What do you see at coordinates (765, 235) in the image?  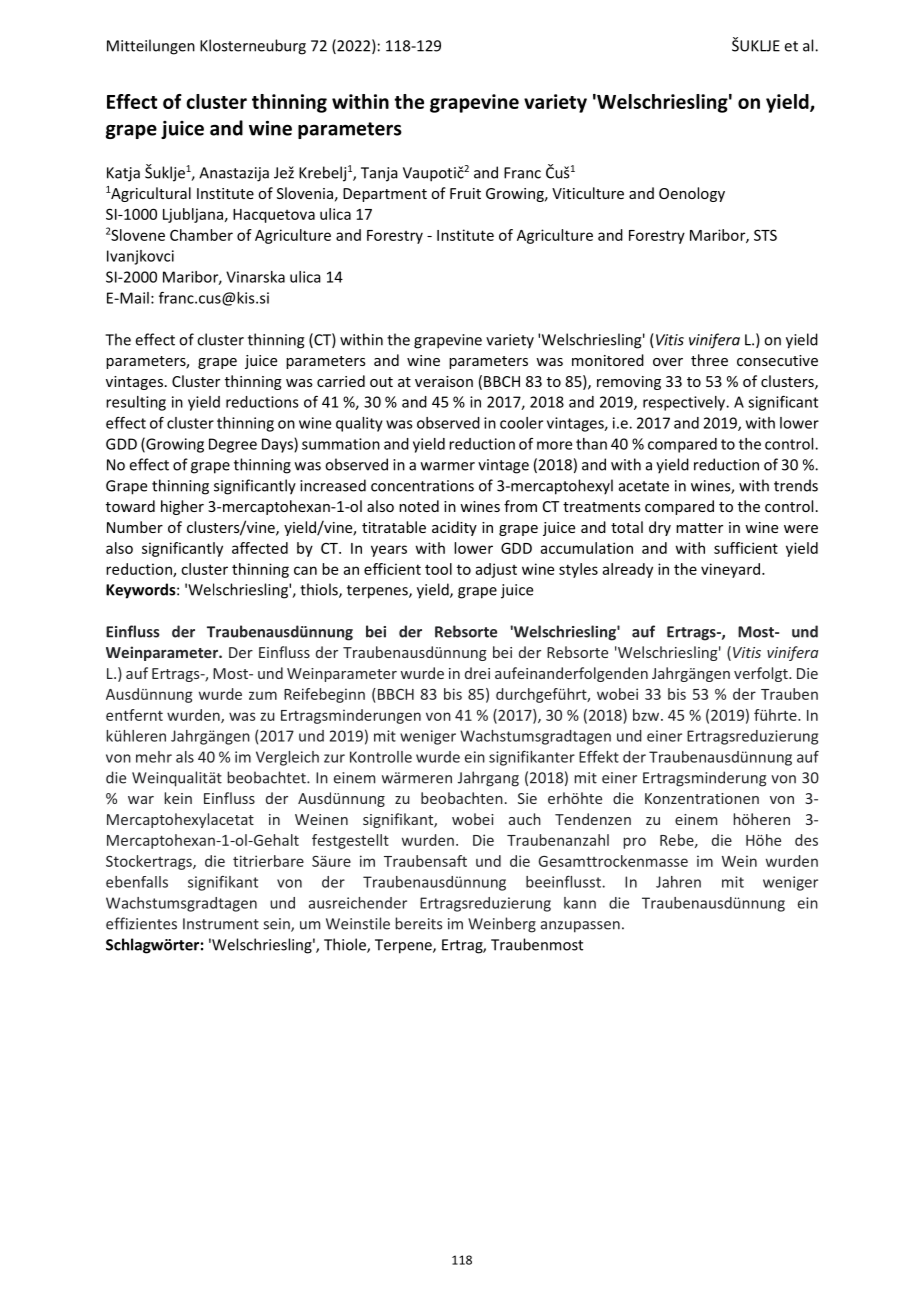 I see `STS` at bounding box center [765, 235].
